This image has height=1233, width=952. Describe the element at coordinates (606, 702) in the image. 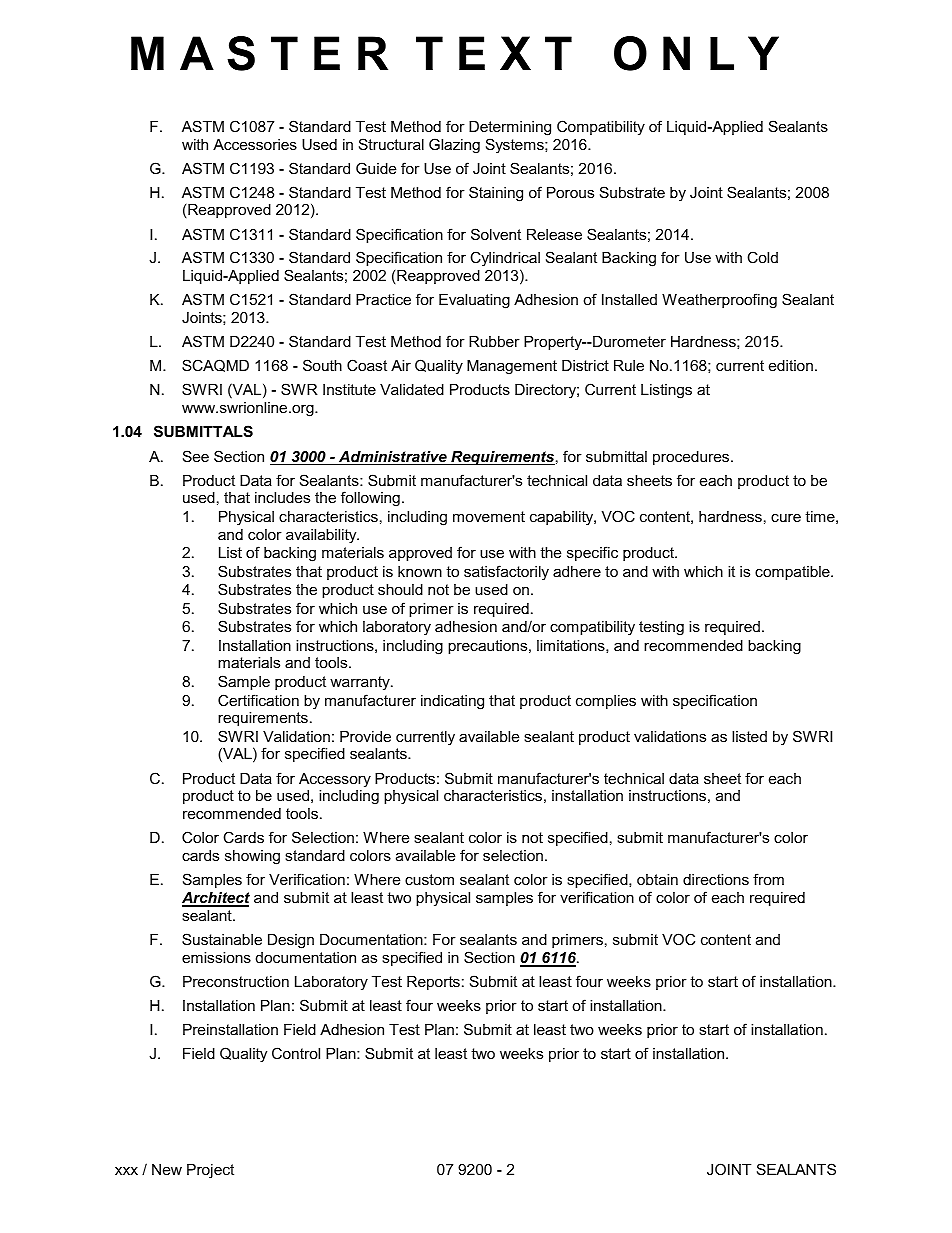

I see `complies` at that location.
